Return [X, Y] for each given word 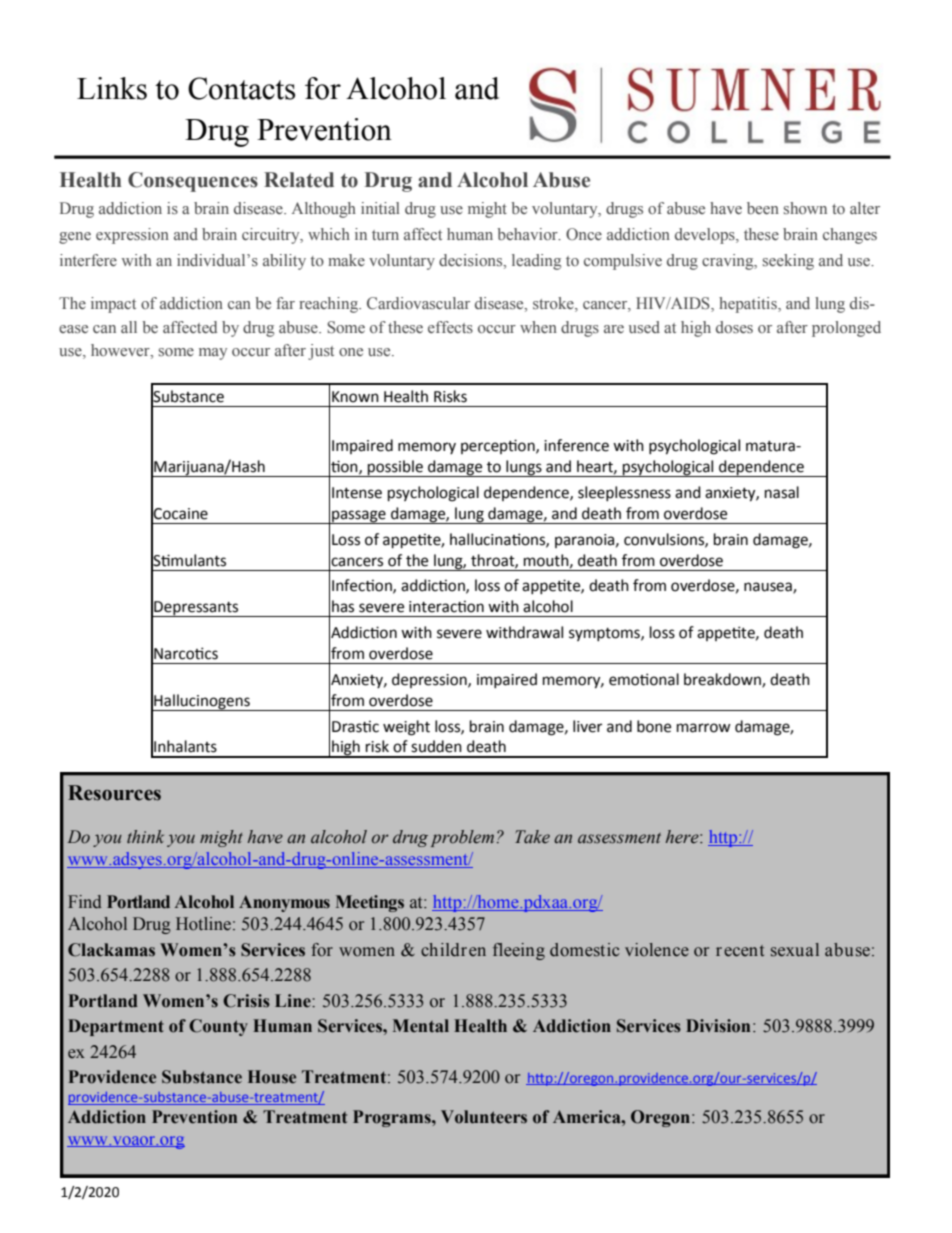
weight [406, 728]
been [763, 208]
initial [380, 208]
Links [112, 88]
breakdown [723, 680]
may [213, 354]
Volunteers [484, 1117]
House [272, 1077]
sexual [795, 950]
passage [359, 517]
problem [462, 838]
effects [450, 327]
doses [734, 327]
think [145, 836]
